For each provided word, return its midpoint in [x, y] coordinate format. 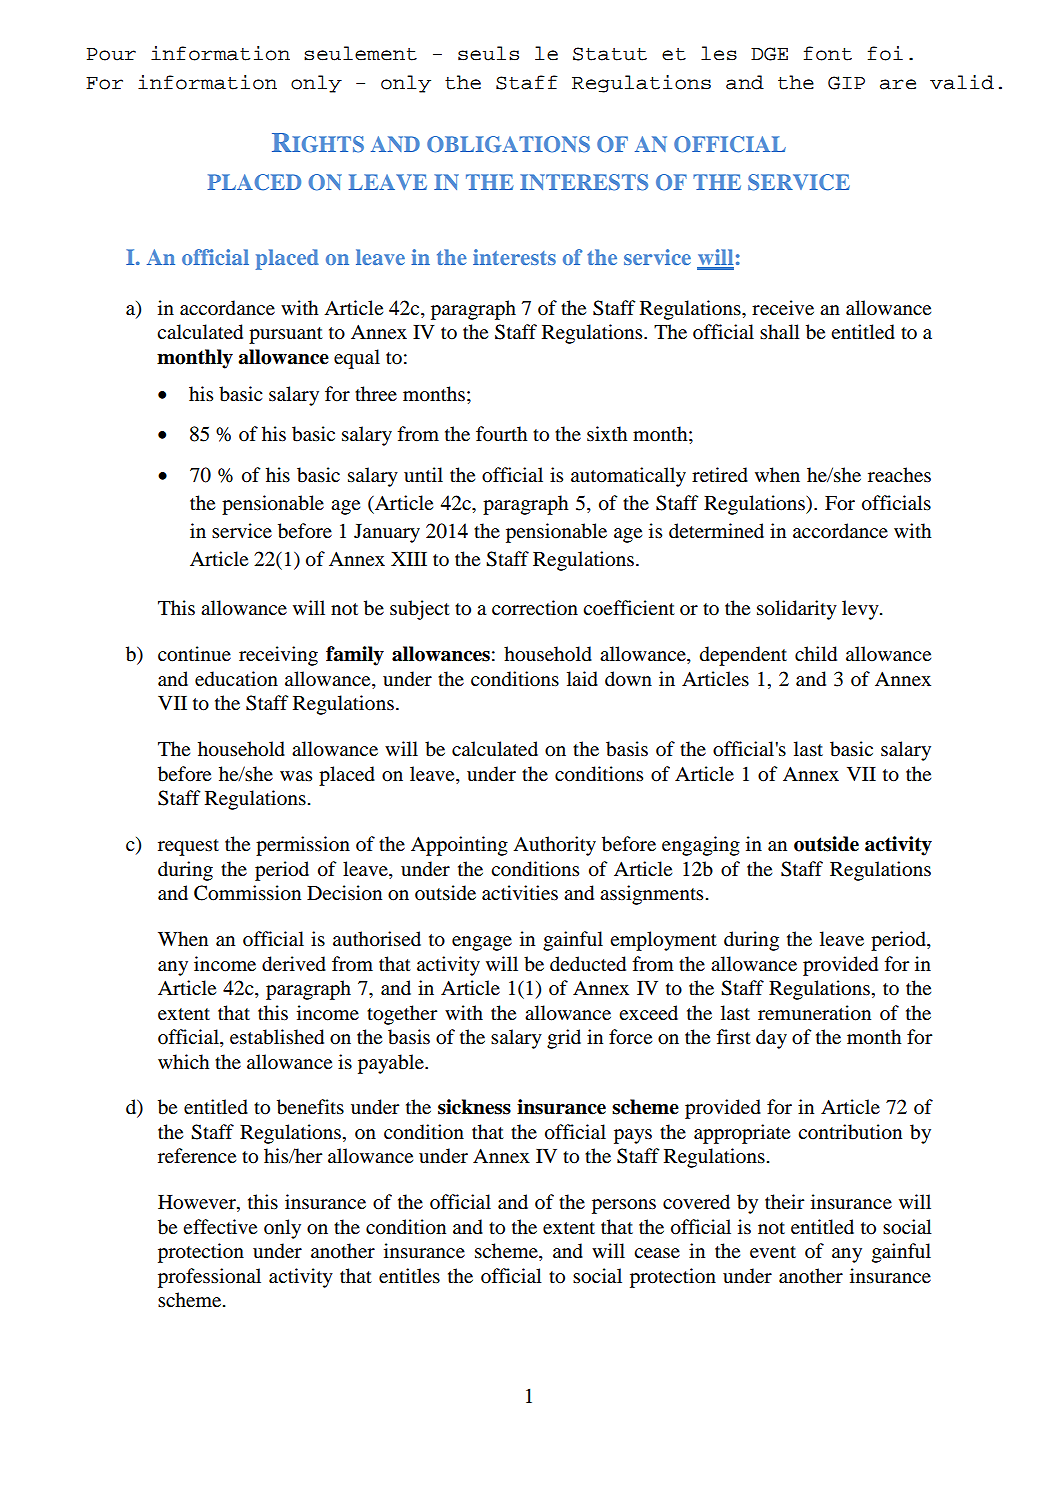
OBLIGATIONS [508, 144]
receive [783, 307]
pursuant [286, 335]
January [387, 533]
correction [535, 608]
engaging [701, 846]
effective [220, 1226]
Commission [247, 893]
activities [520, 893]
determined [716, 530]
